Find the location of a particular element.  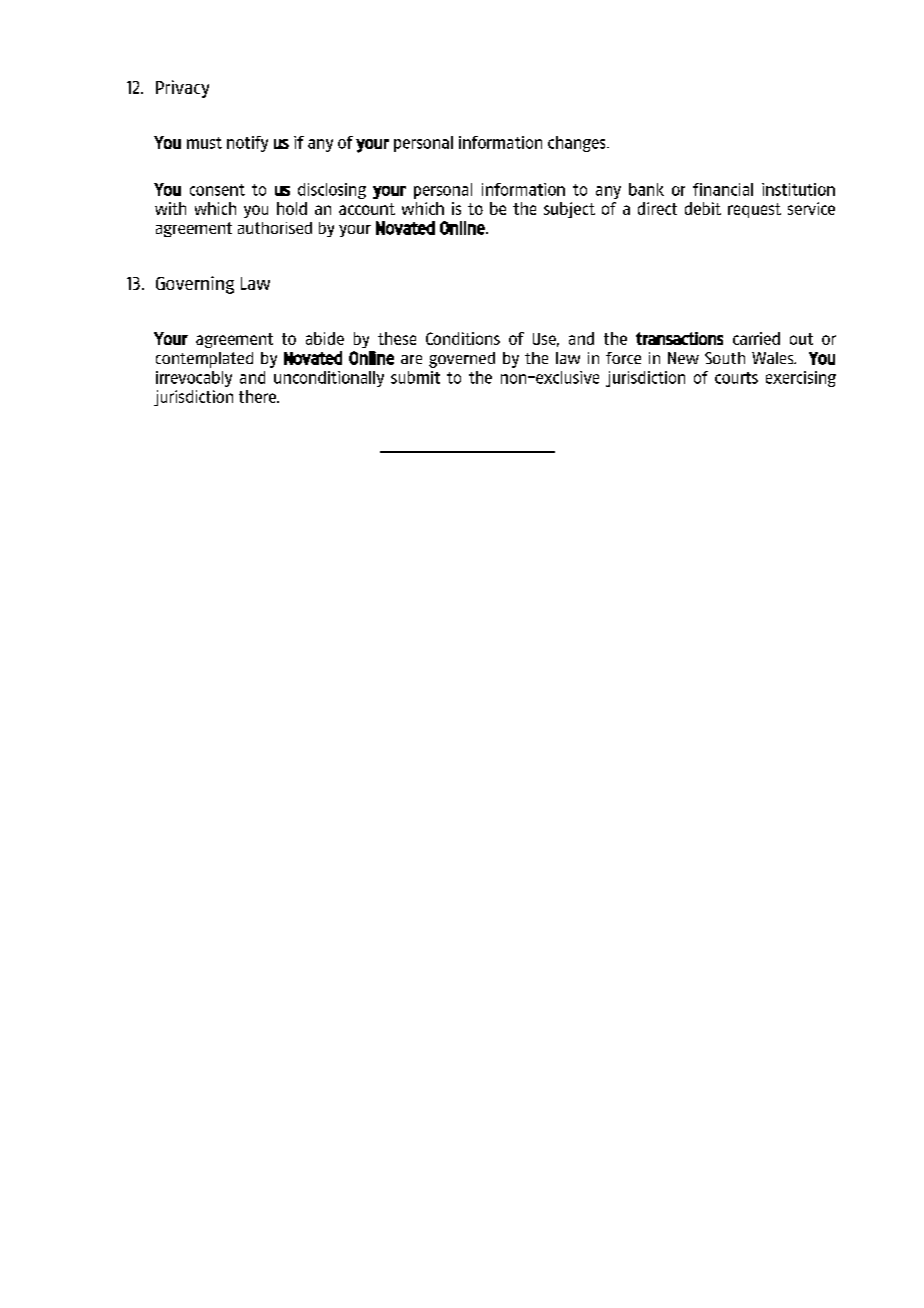

Conditions is located at coordinates (463, 338).
